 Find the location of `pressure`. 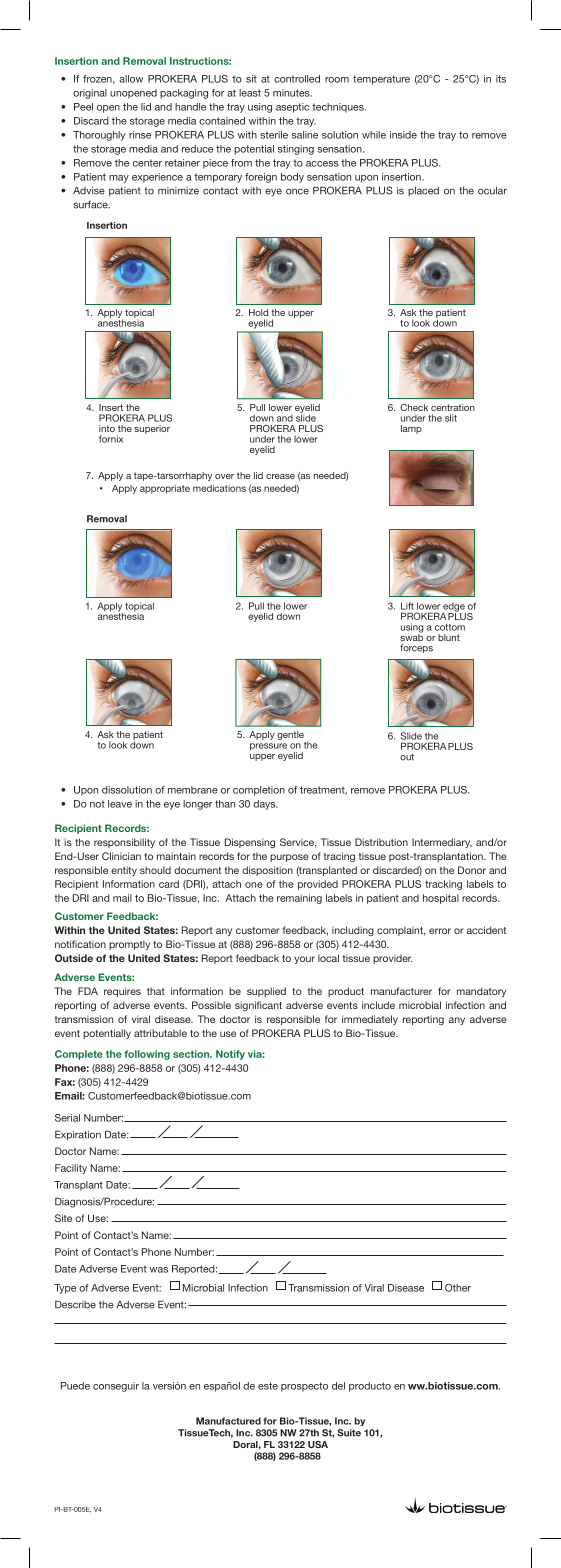

pressure is located at coordinates (268, 746).
